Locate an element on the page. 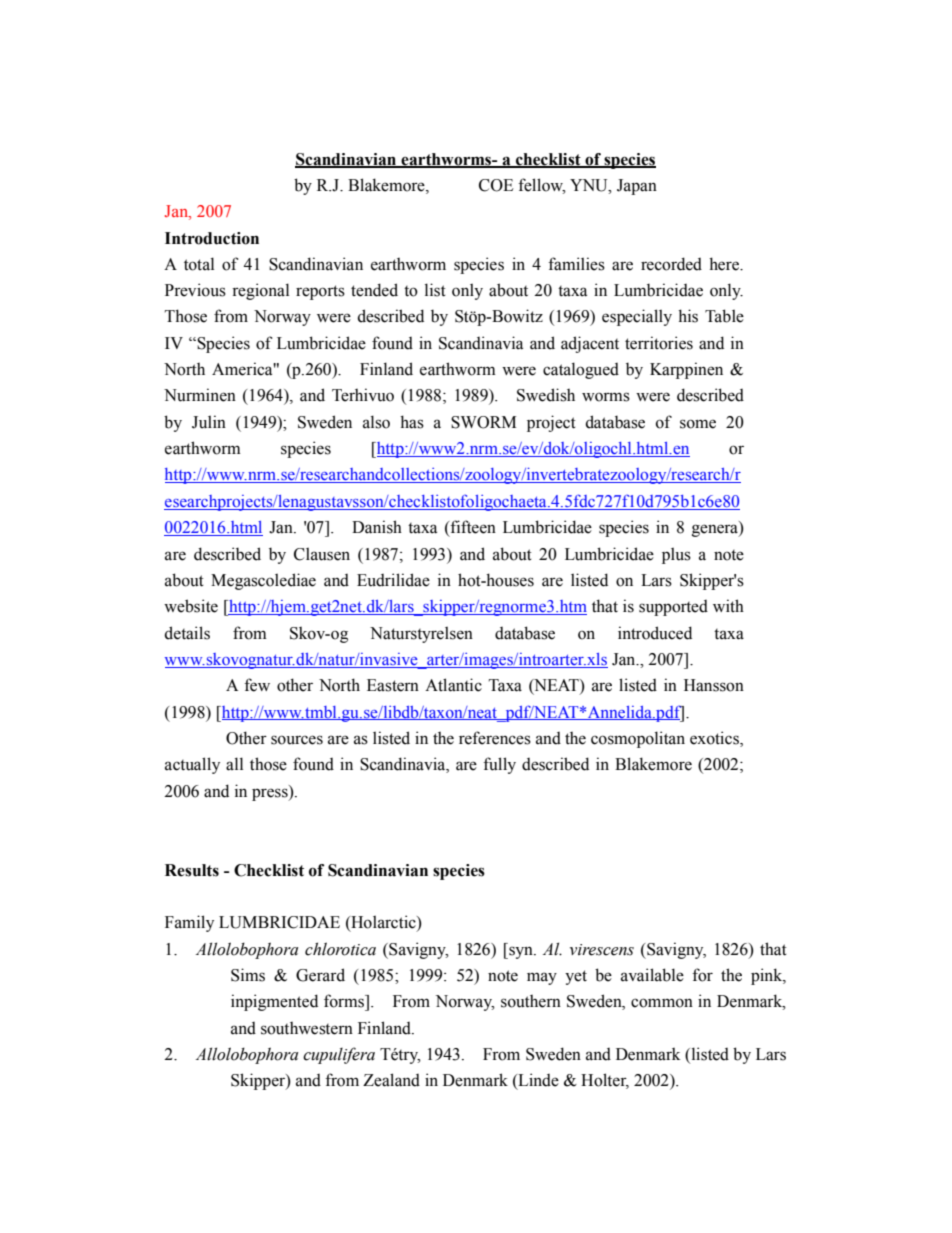 The width and height of the page is (952, 1233). few is located at coordinates (257, 685).
